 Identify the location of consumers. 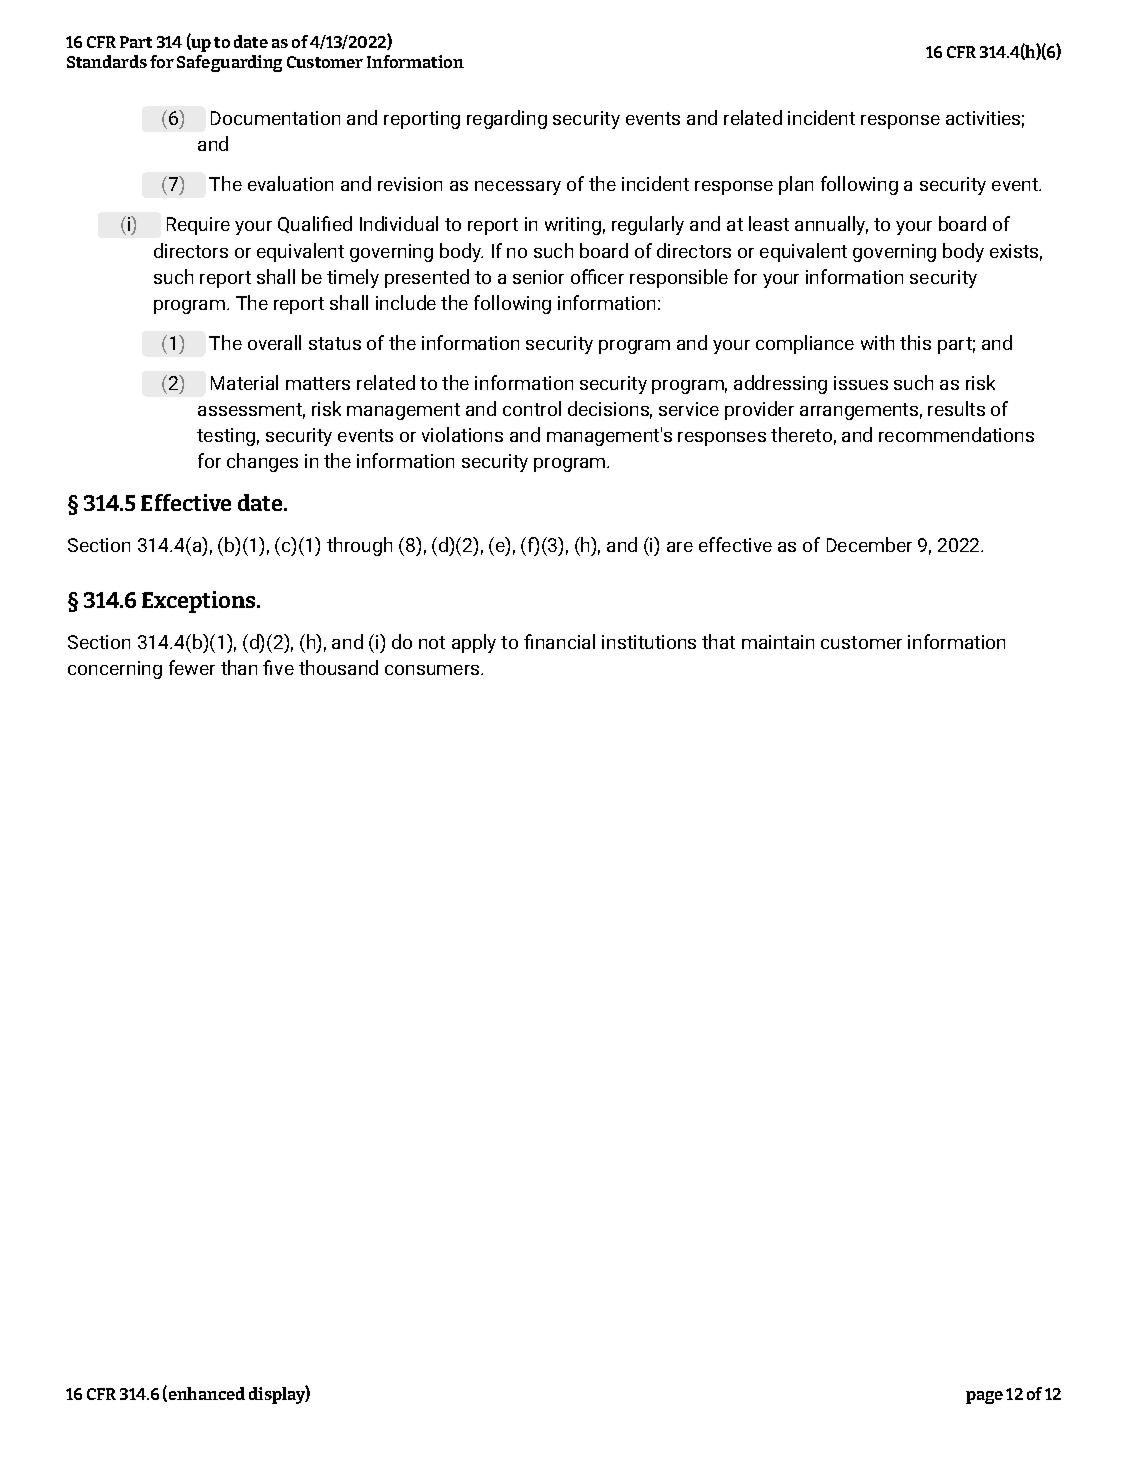
(433, 670).
